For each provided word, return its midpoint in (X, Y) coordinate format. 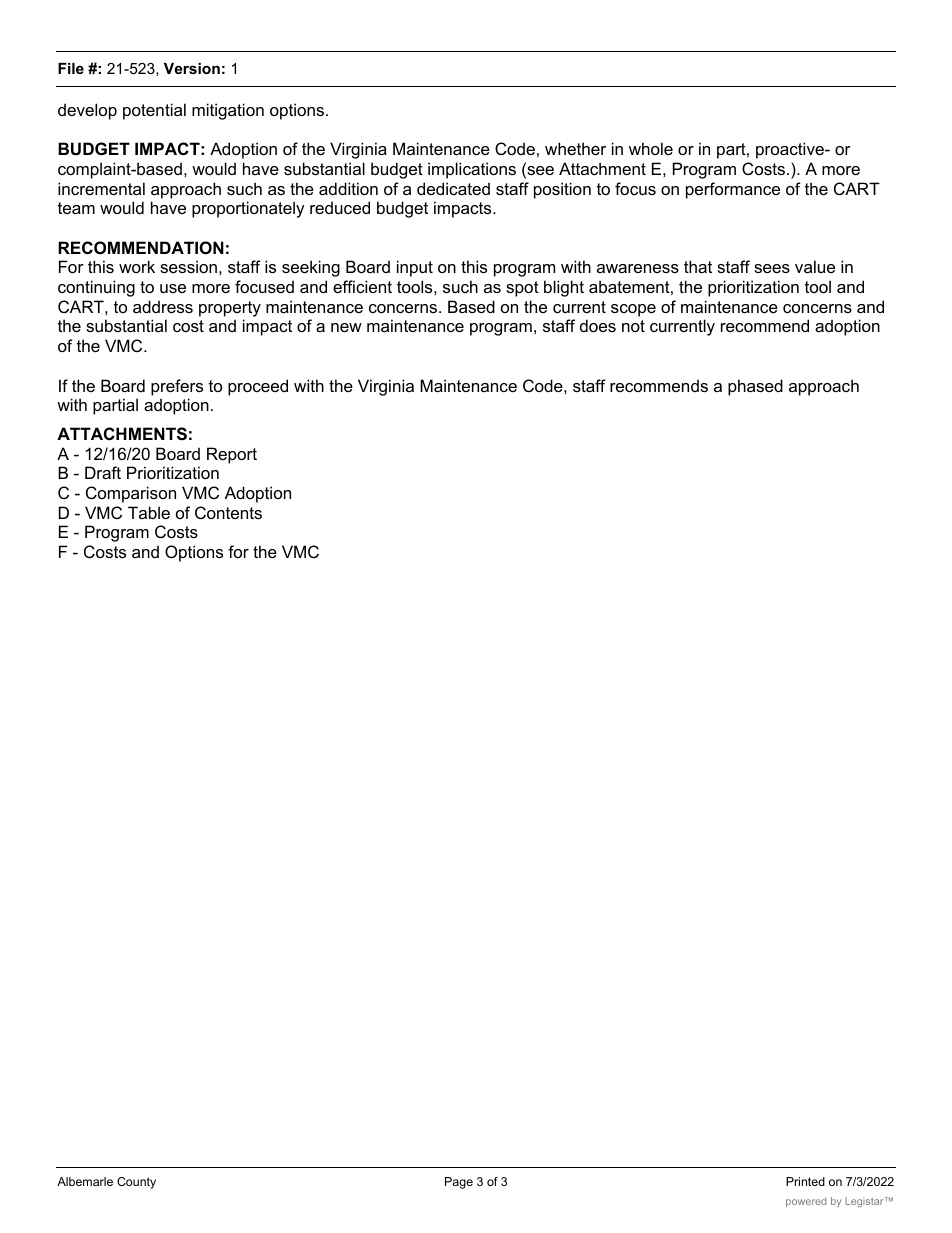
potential (154, 111)
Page (459, 1183)
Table (149, 512)
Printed (805, 1181)
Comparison (131, 494)
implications (472, 170)
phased (755, 387)
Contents (228, 512)
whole (651, 148)
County (136, 1183)
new (346, 327)
